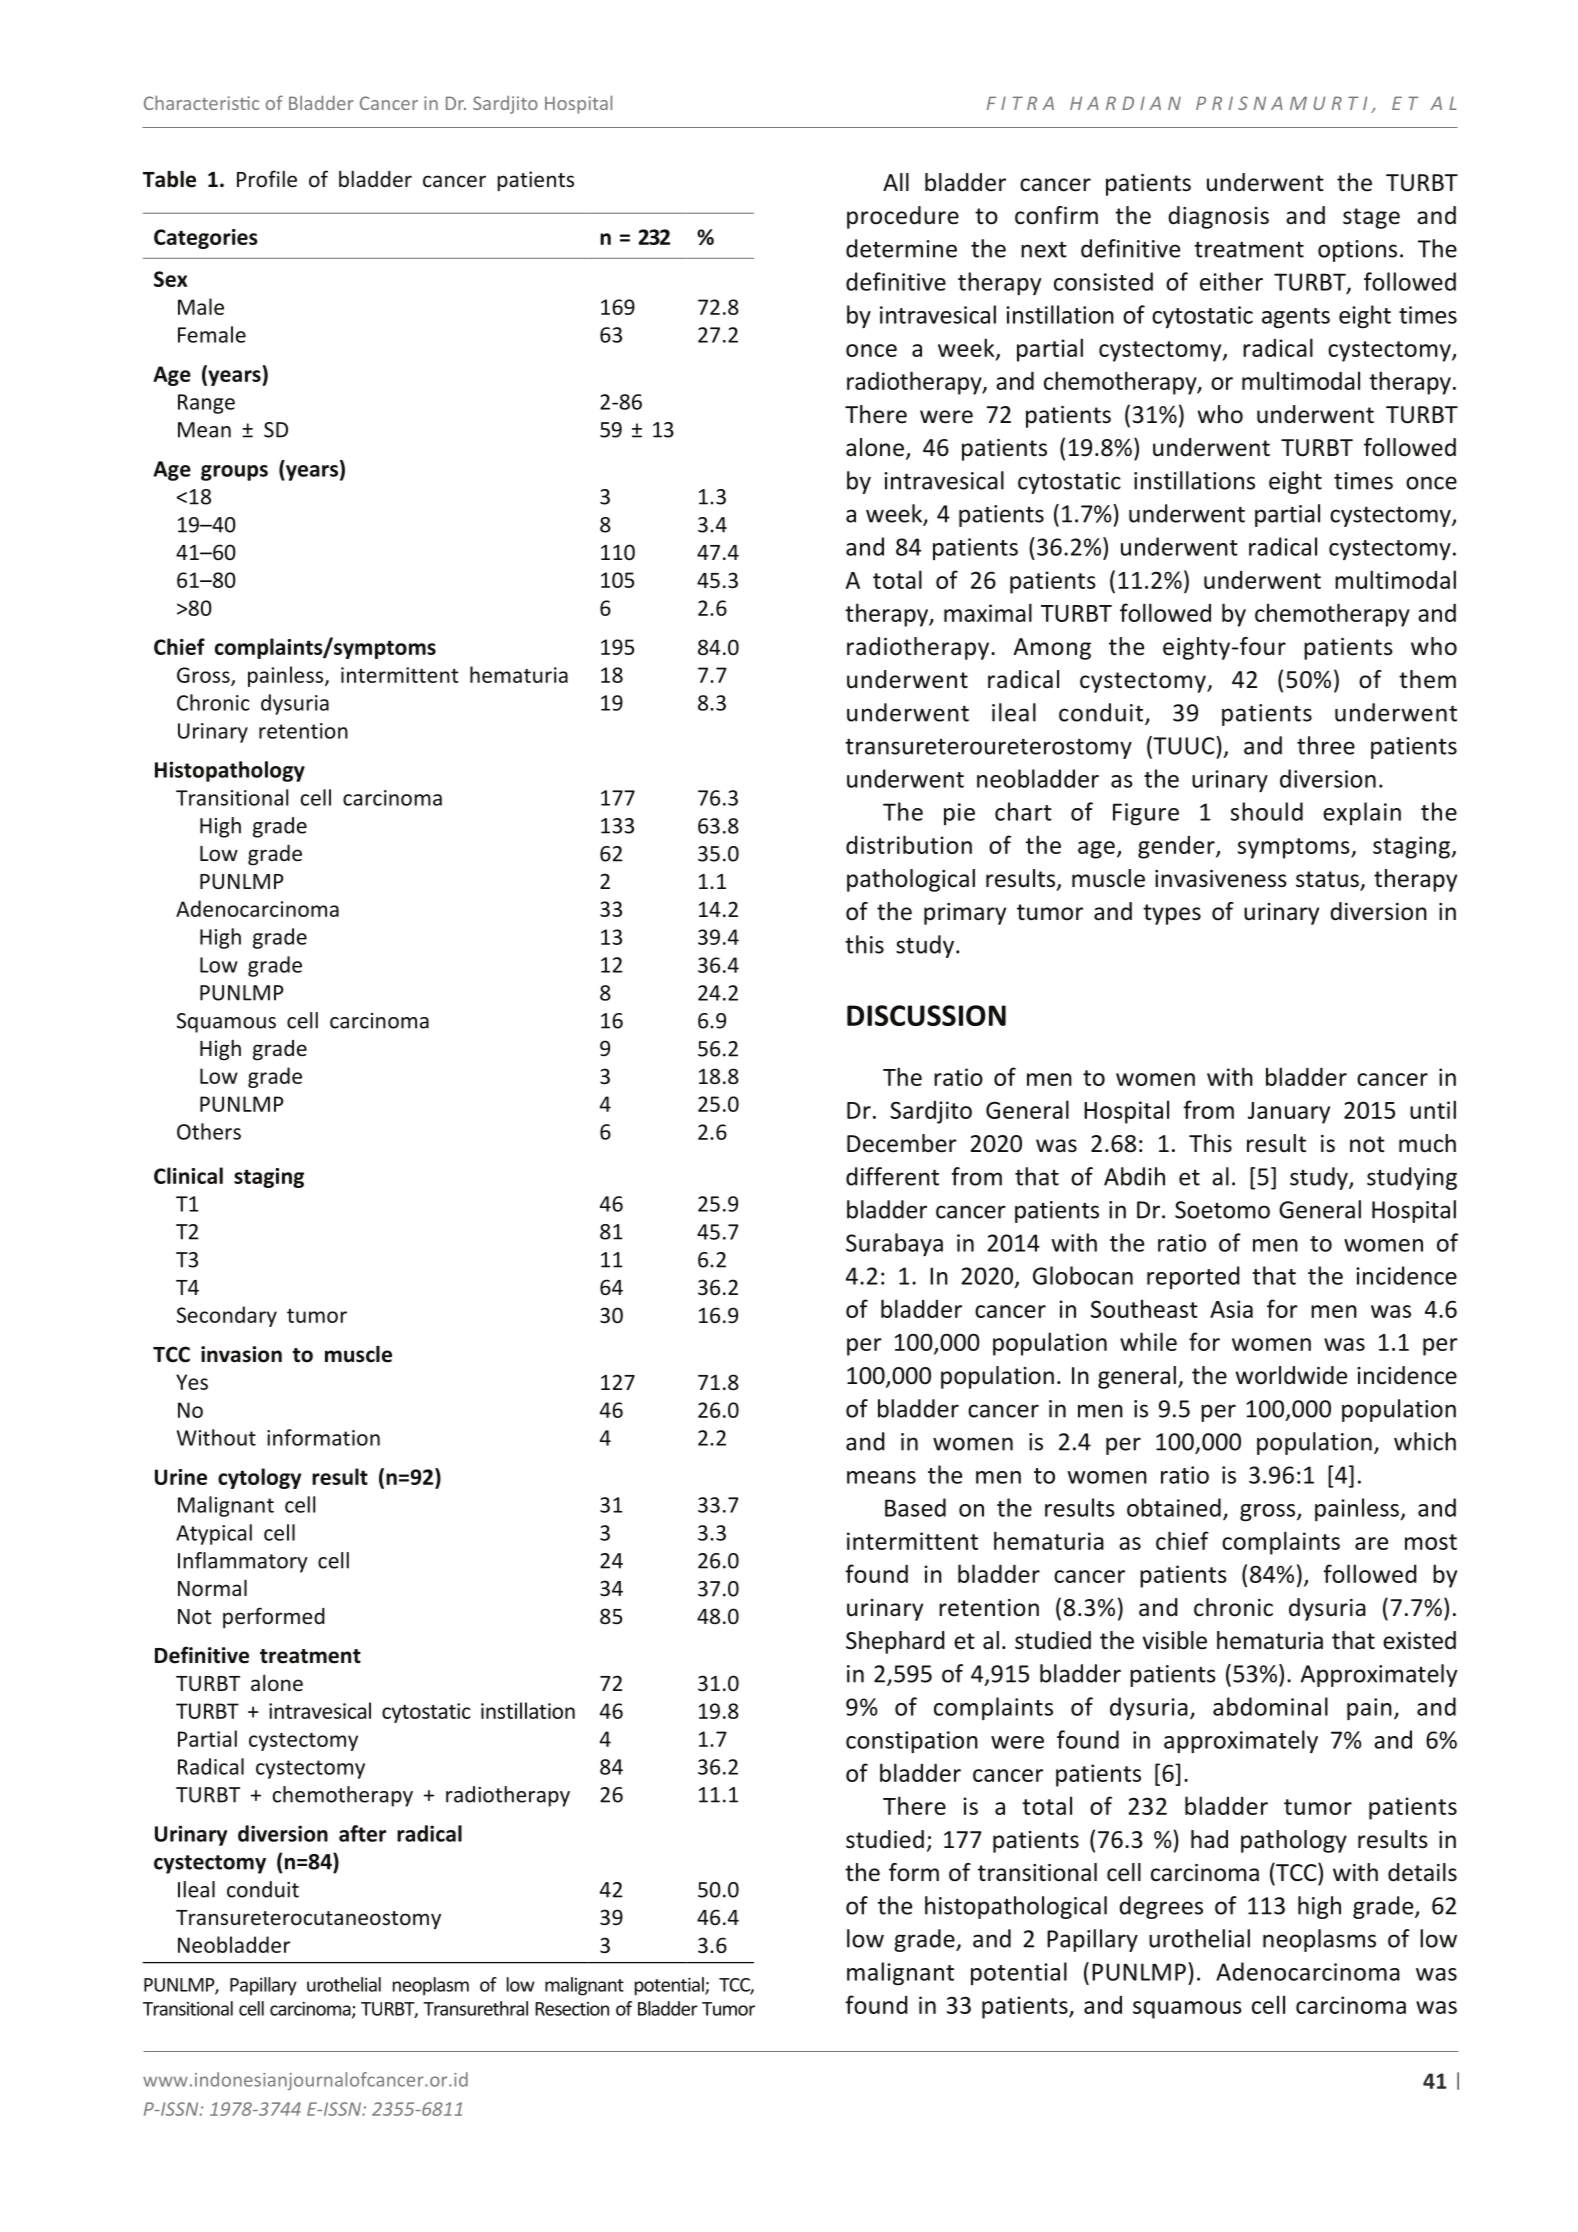  Describe the element at coordinates (926, 1015) in the screenshot. I see `DISCUSSION` at that location.
